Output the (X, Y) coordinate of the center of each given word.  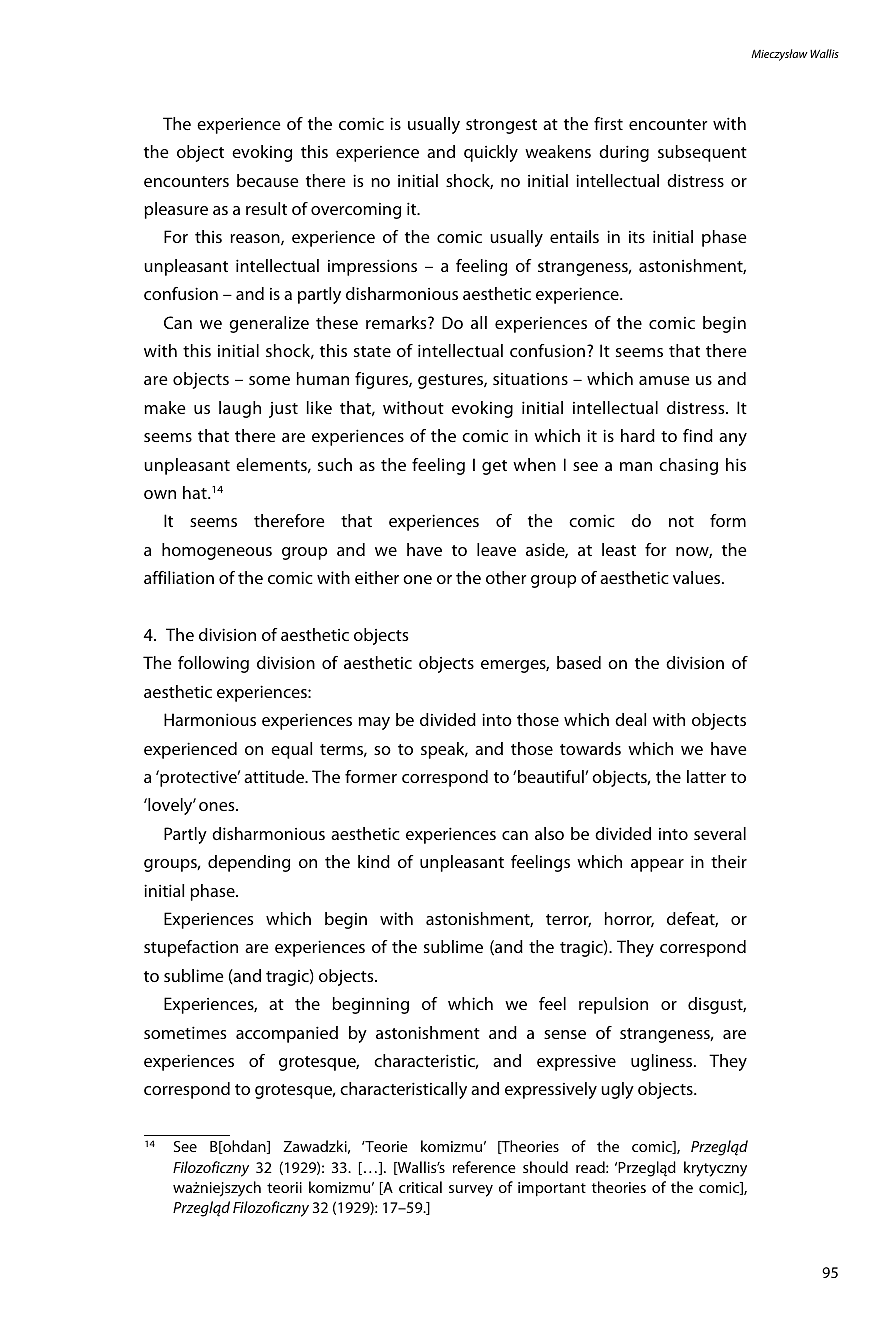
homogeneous (217, 551)
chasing (688, 466)
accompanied (287, 1034)
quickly (491, 153)
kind (374, 861)
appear (657, 865)
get (494, 467)
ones (218, 806)
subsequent (702, 153)
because (267, 180)
